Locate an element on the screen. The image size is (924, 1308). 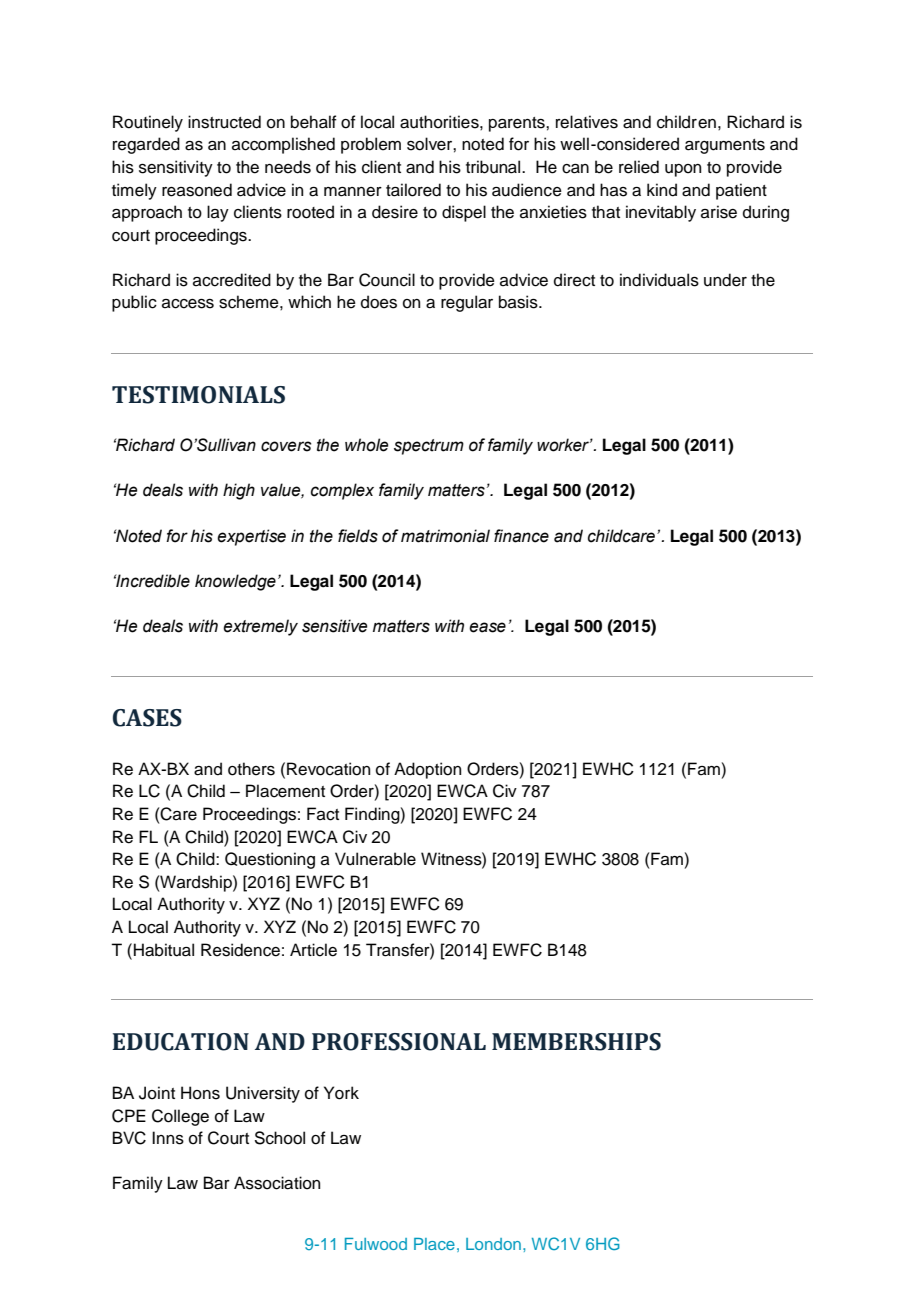
finance is located at coordinates (521, 536).
